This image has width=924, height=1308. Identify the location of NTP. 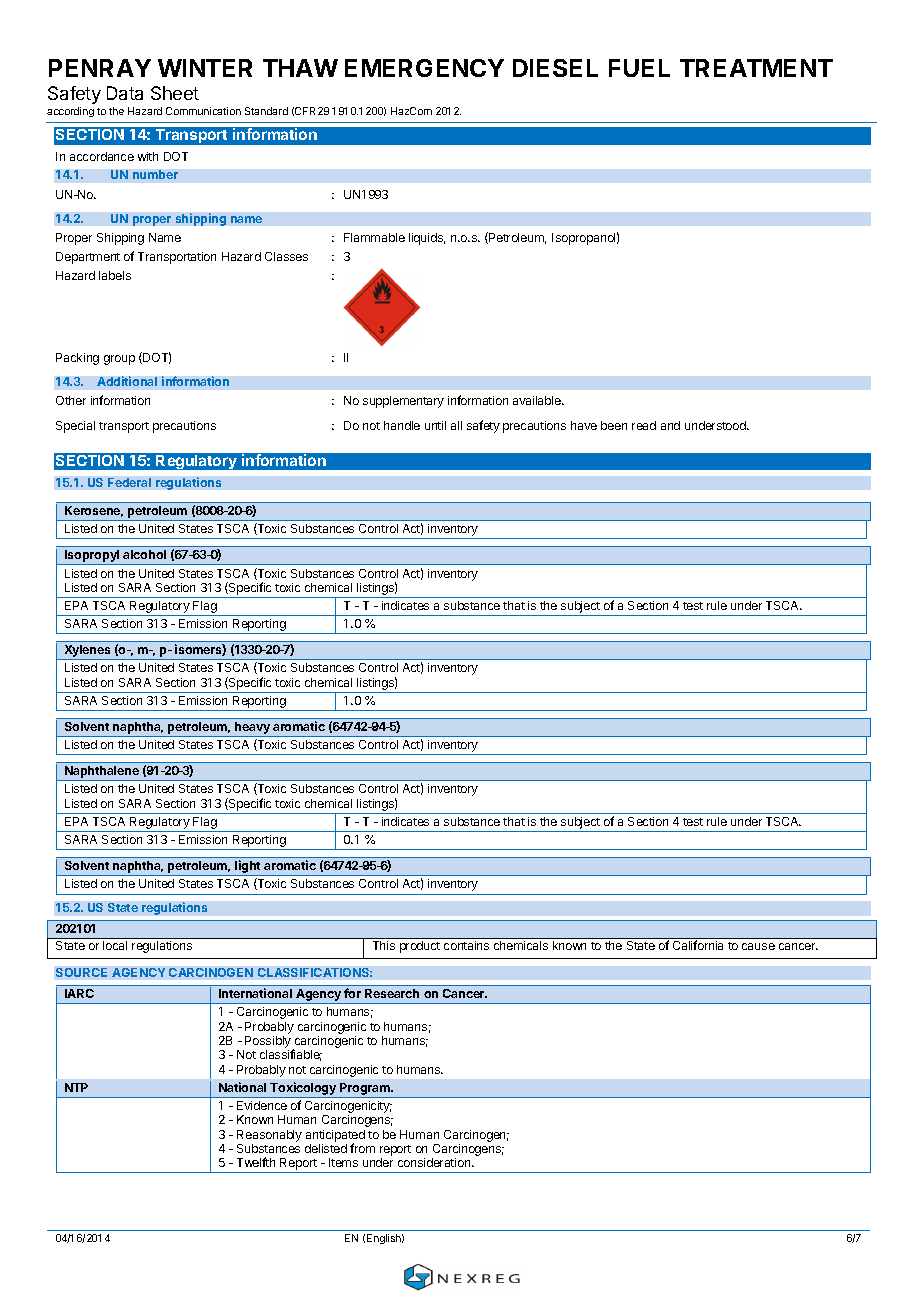
(76, 1087).
